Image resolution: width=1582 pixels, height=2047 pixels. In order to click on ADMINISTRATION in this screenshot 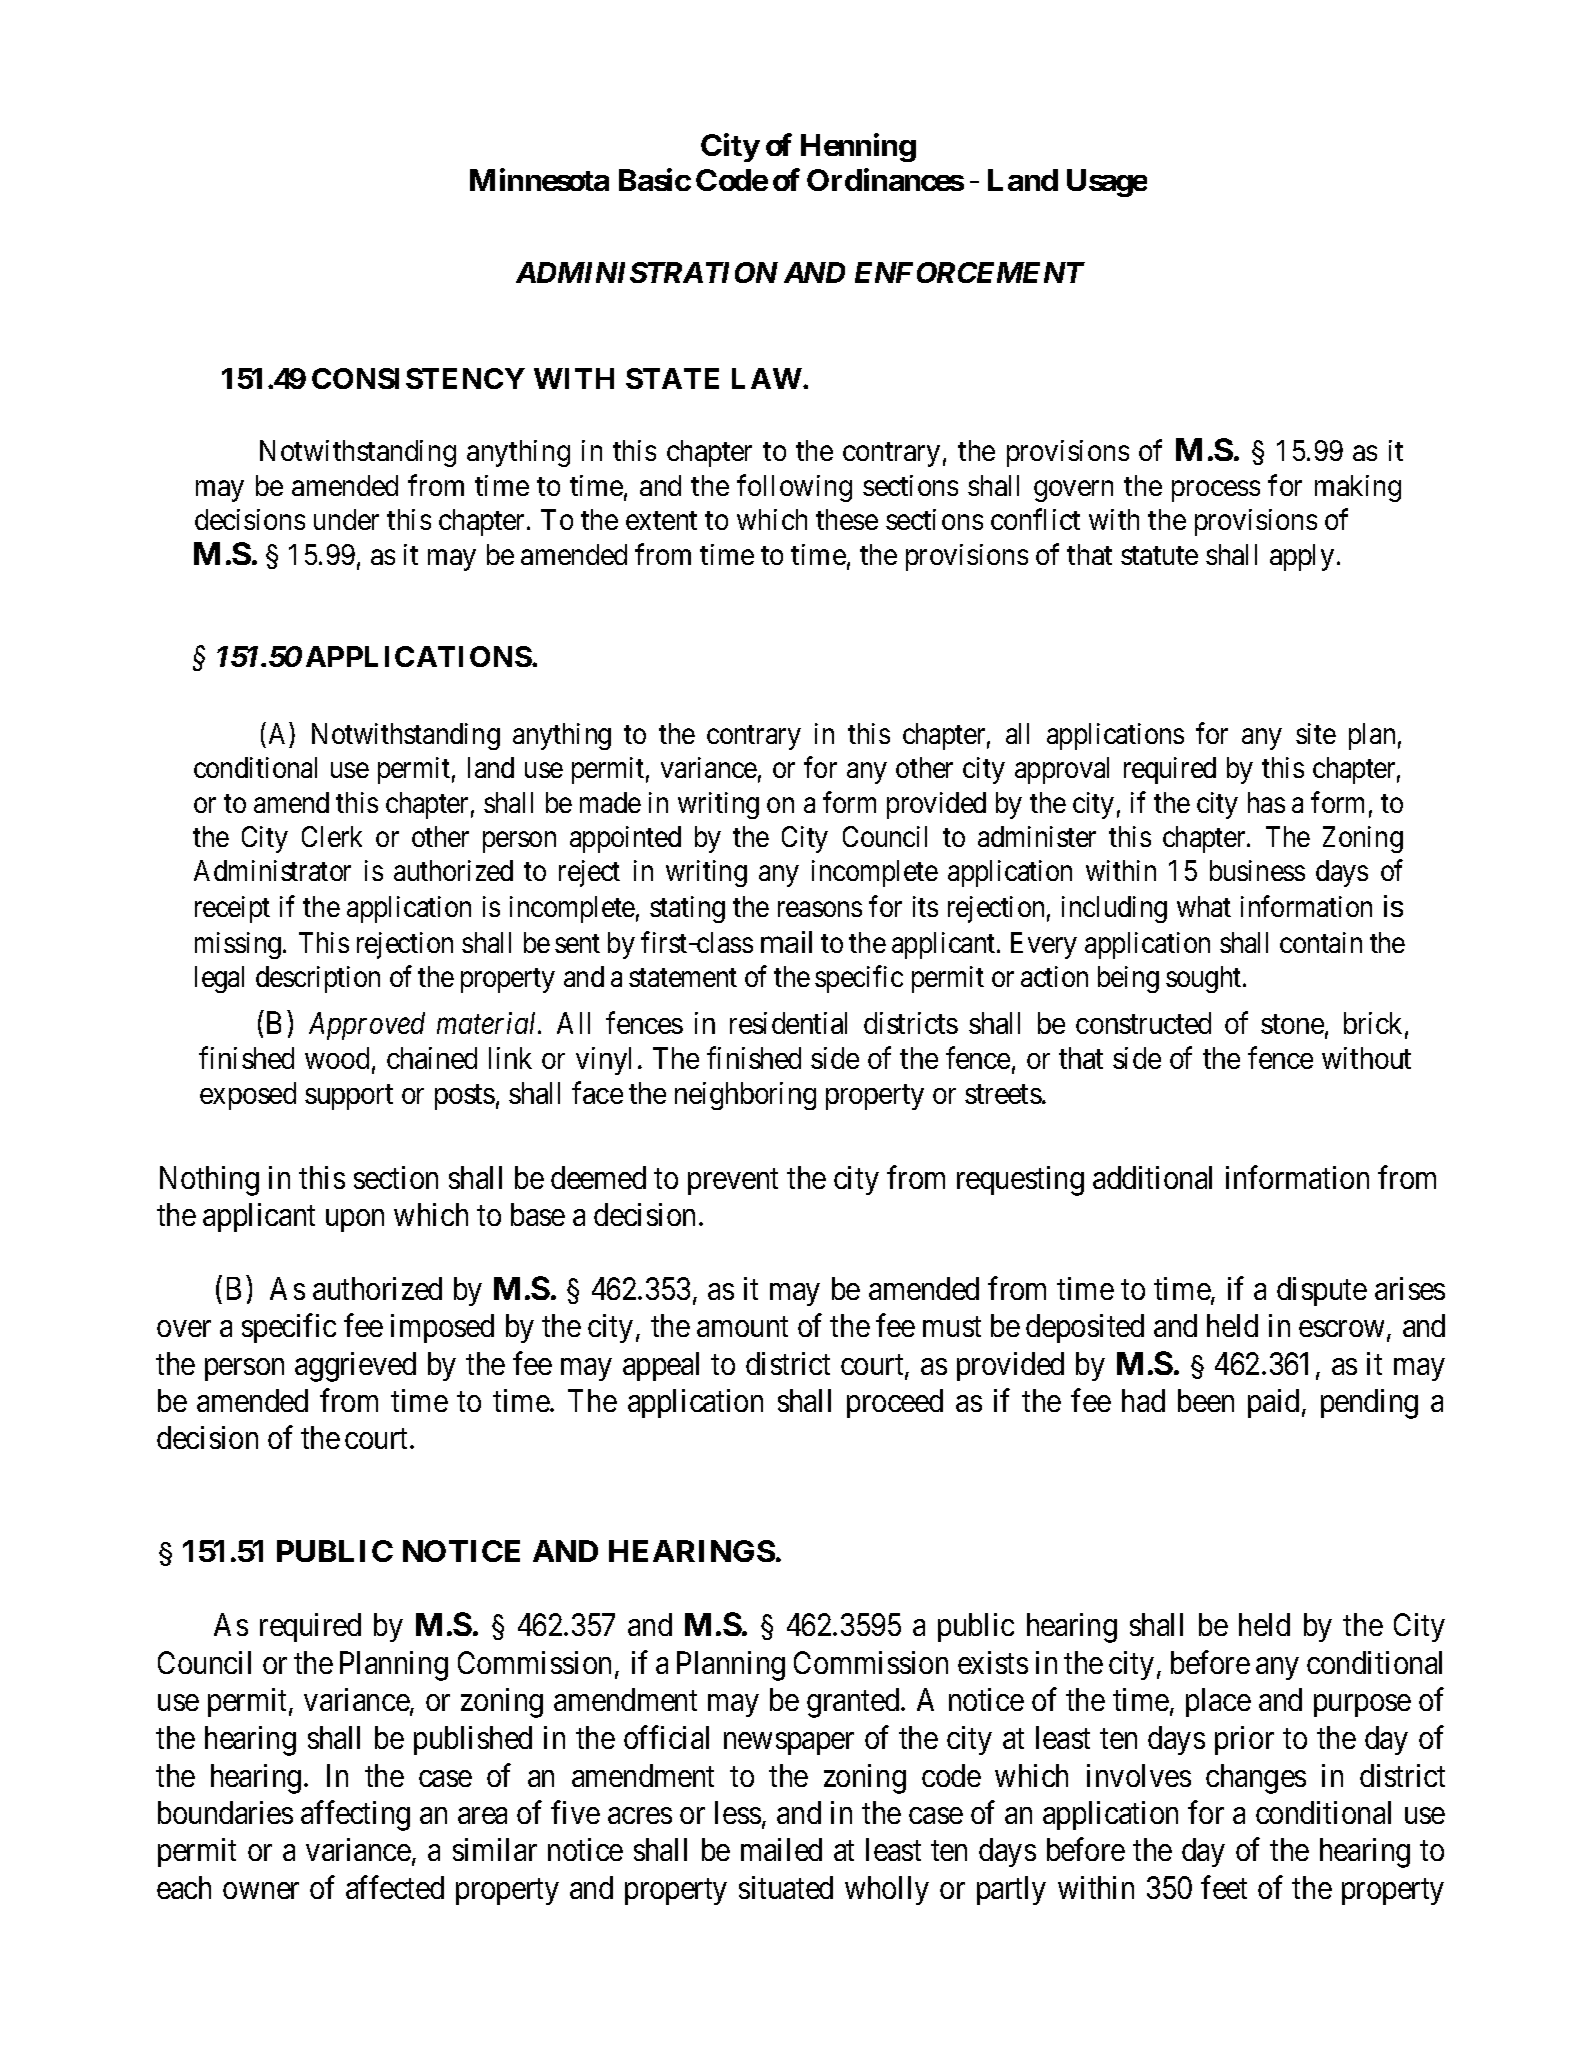, I will do `click(647, 272)`.
